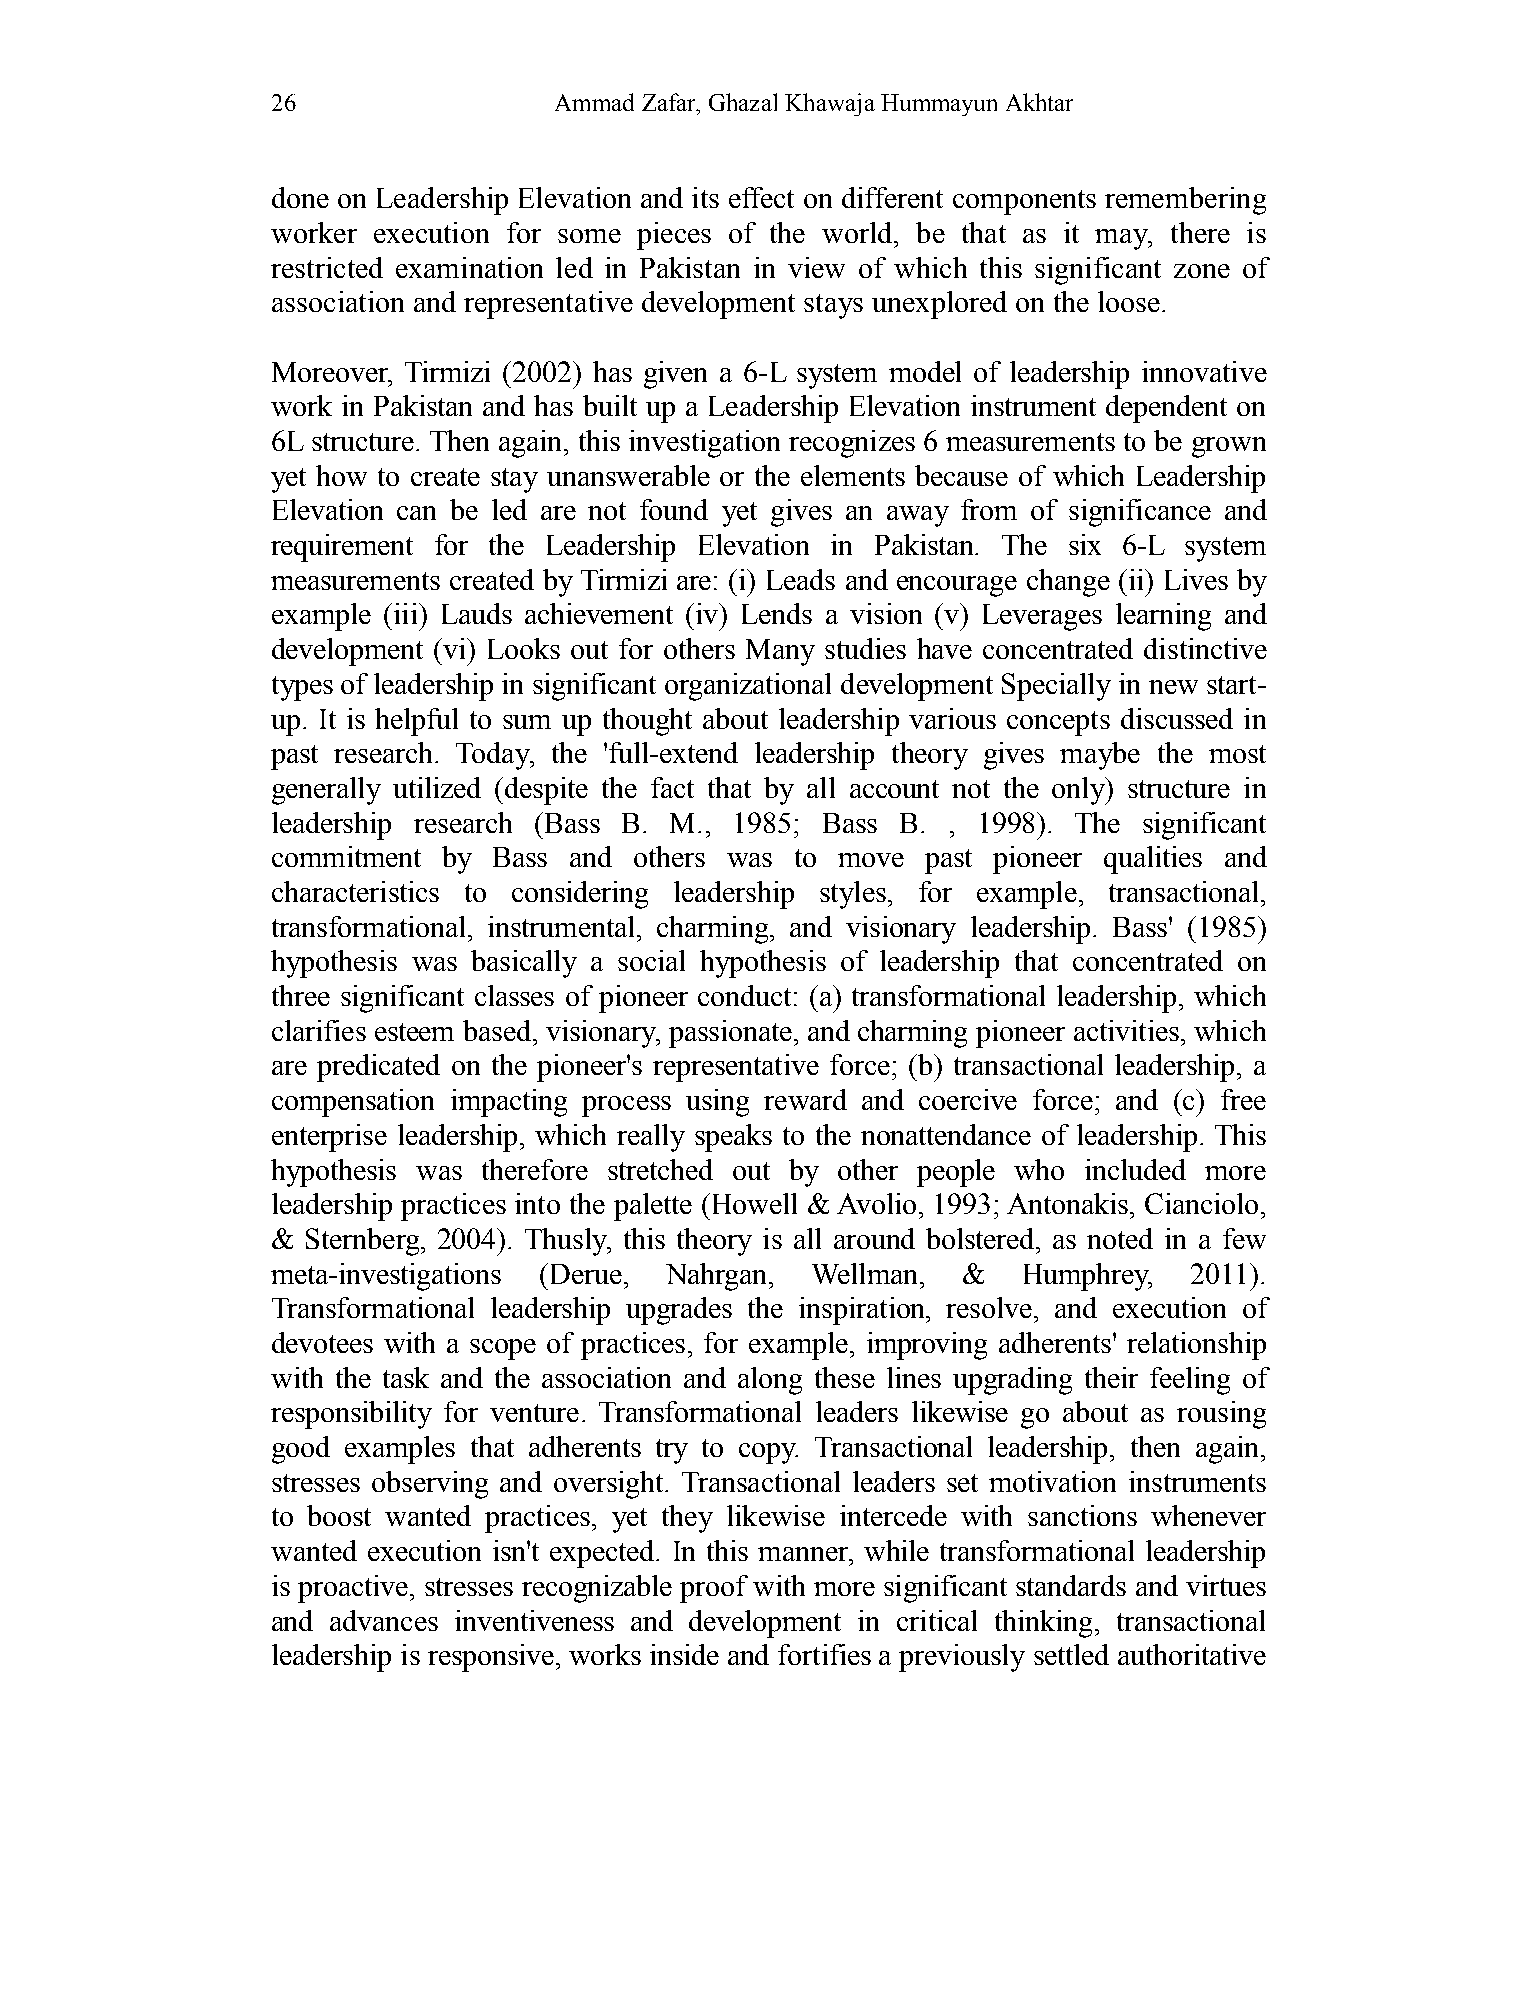  Describe the element at coordinates (407, 613) in the screenshot. I see `iii` at that location.
